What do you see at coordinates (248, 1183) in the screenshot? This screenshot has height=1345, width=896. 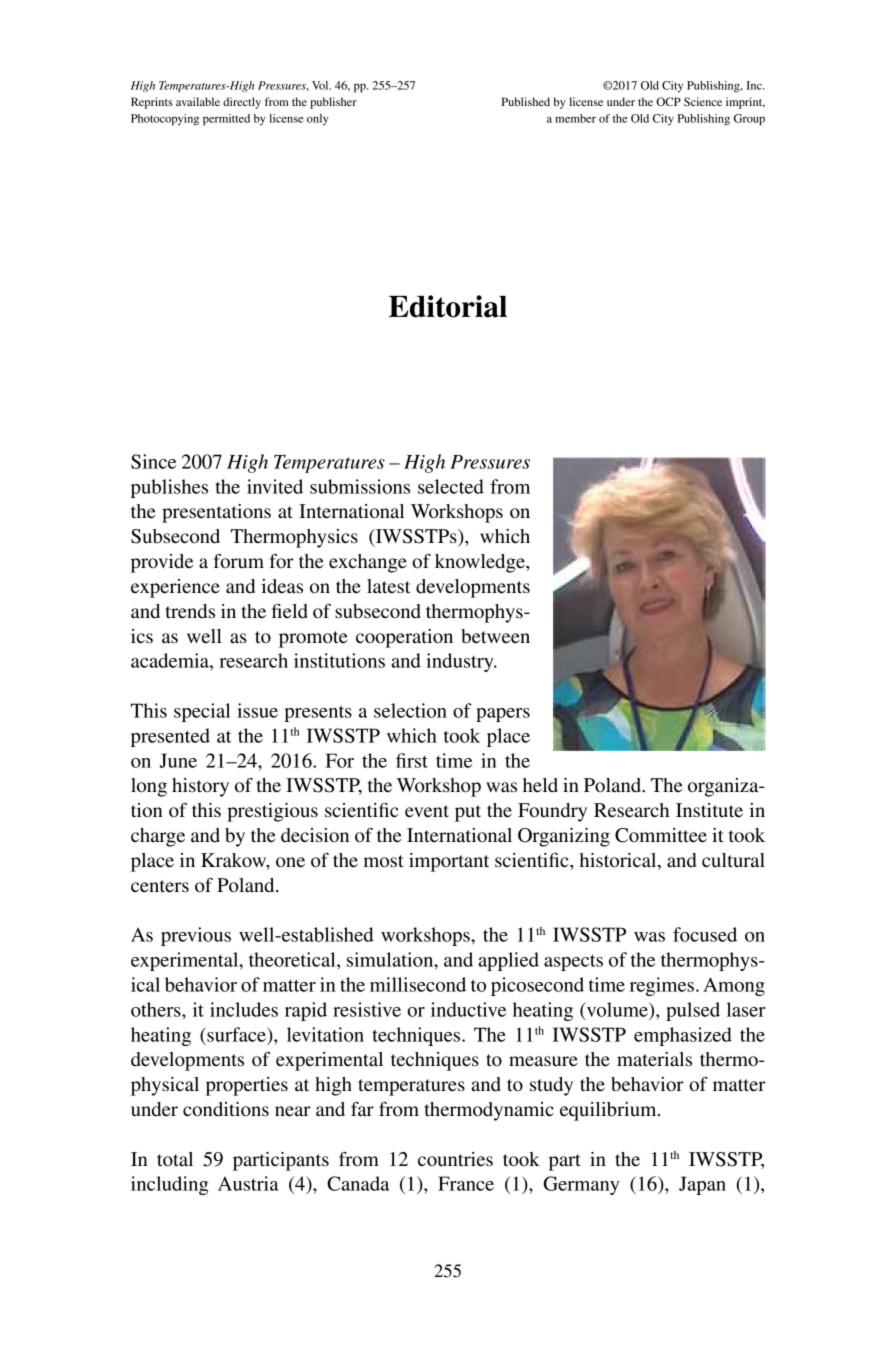 I see `Austria` at bounding box center [248, 1183].
